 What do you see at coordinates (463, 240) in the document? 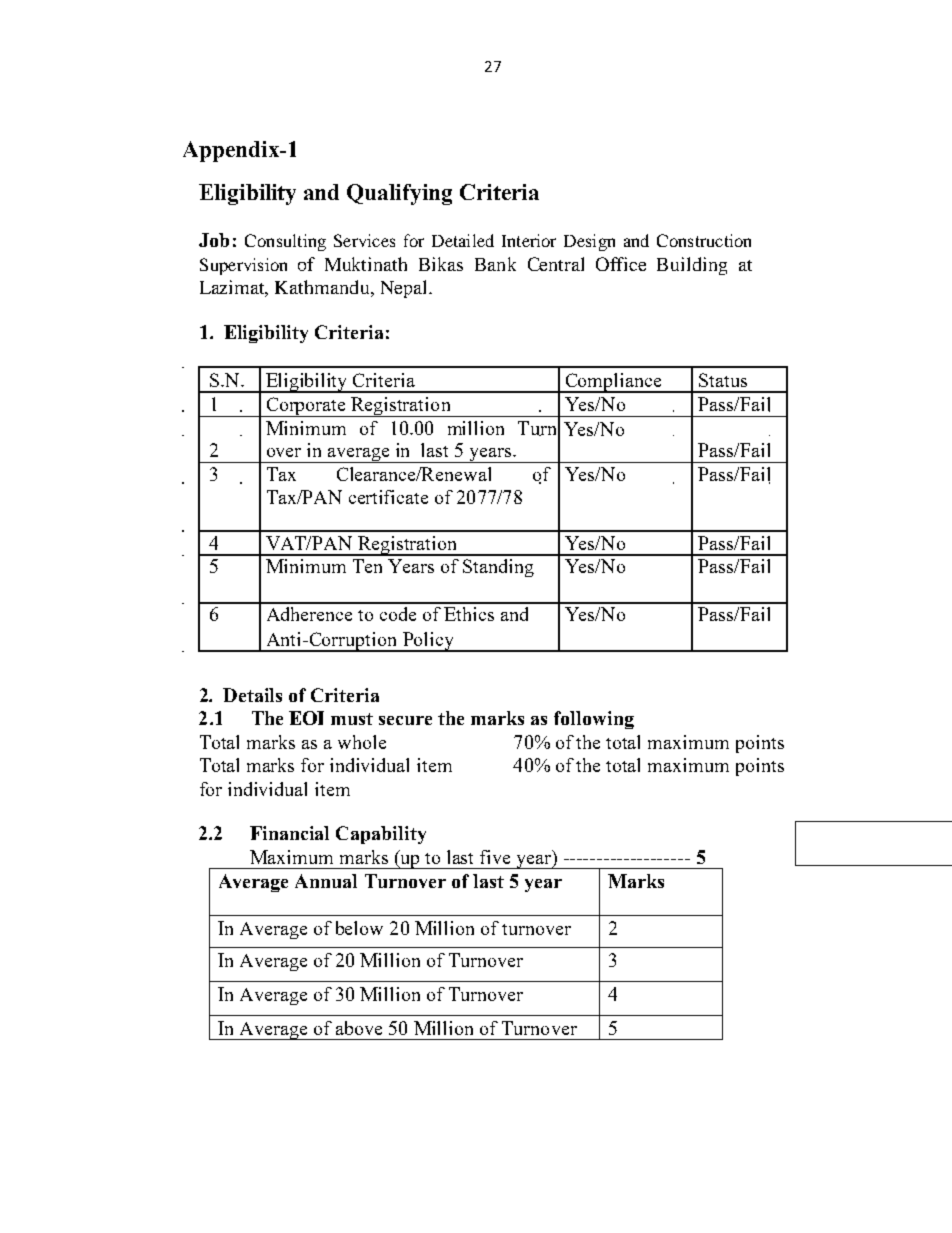
I see `Detailed` at bounding box center [463, 240].
